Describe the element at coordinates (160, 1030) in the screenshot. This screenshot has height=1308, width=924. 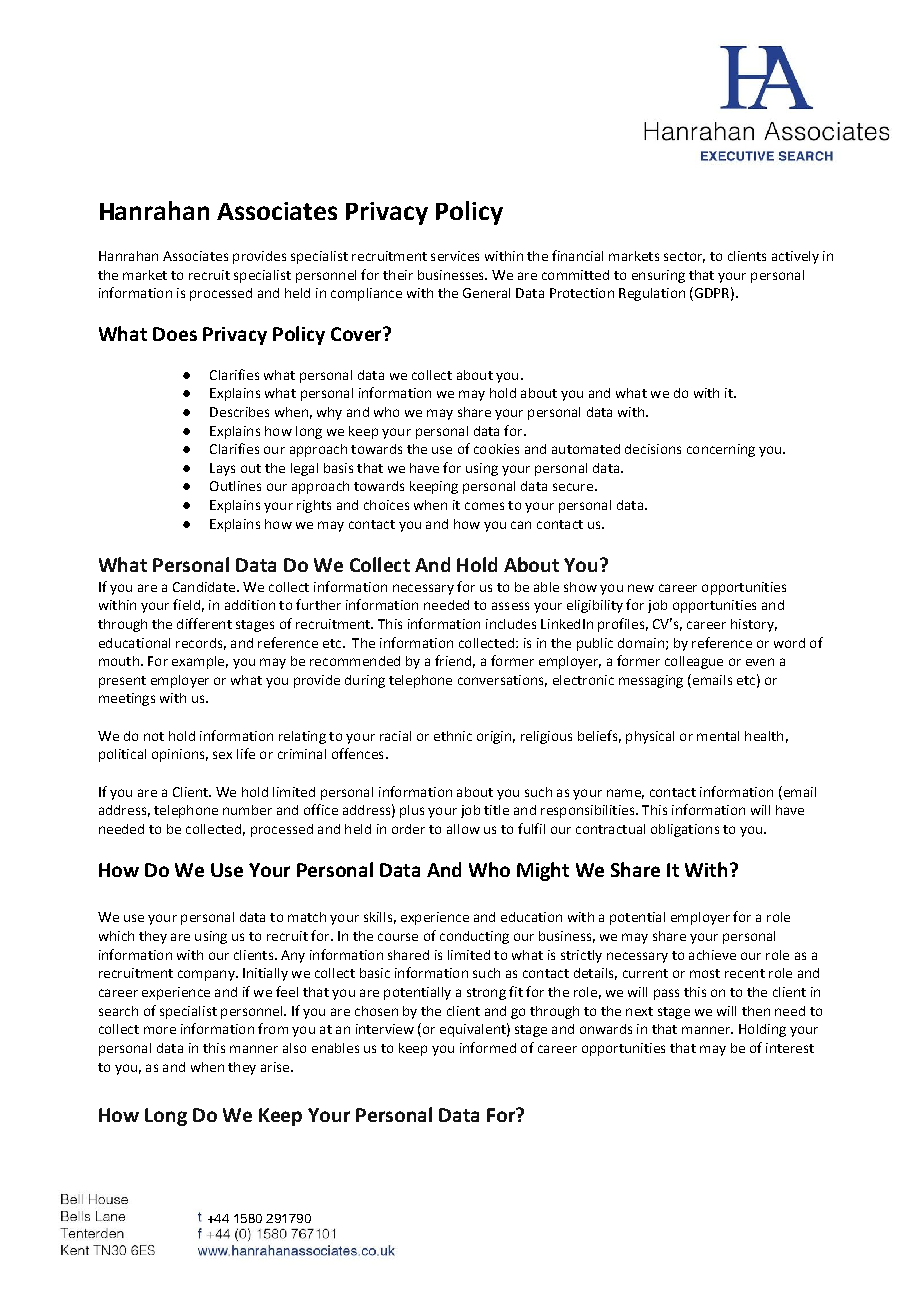
I see `more` at that location.
